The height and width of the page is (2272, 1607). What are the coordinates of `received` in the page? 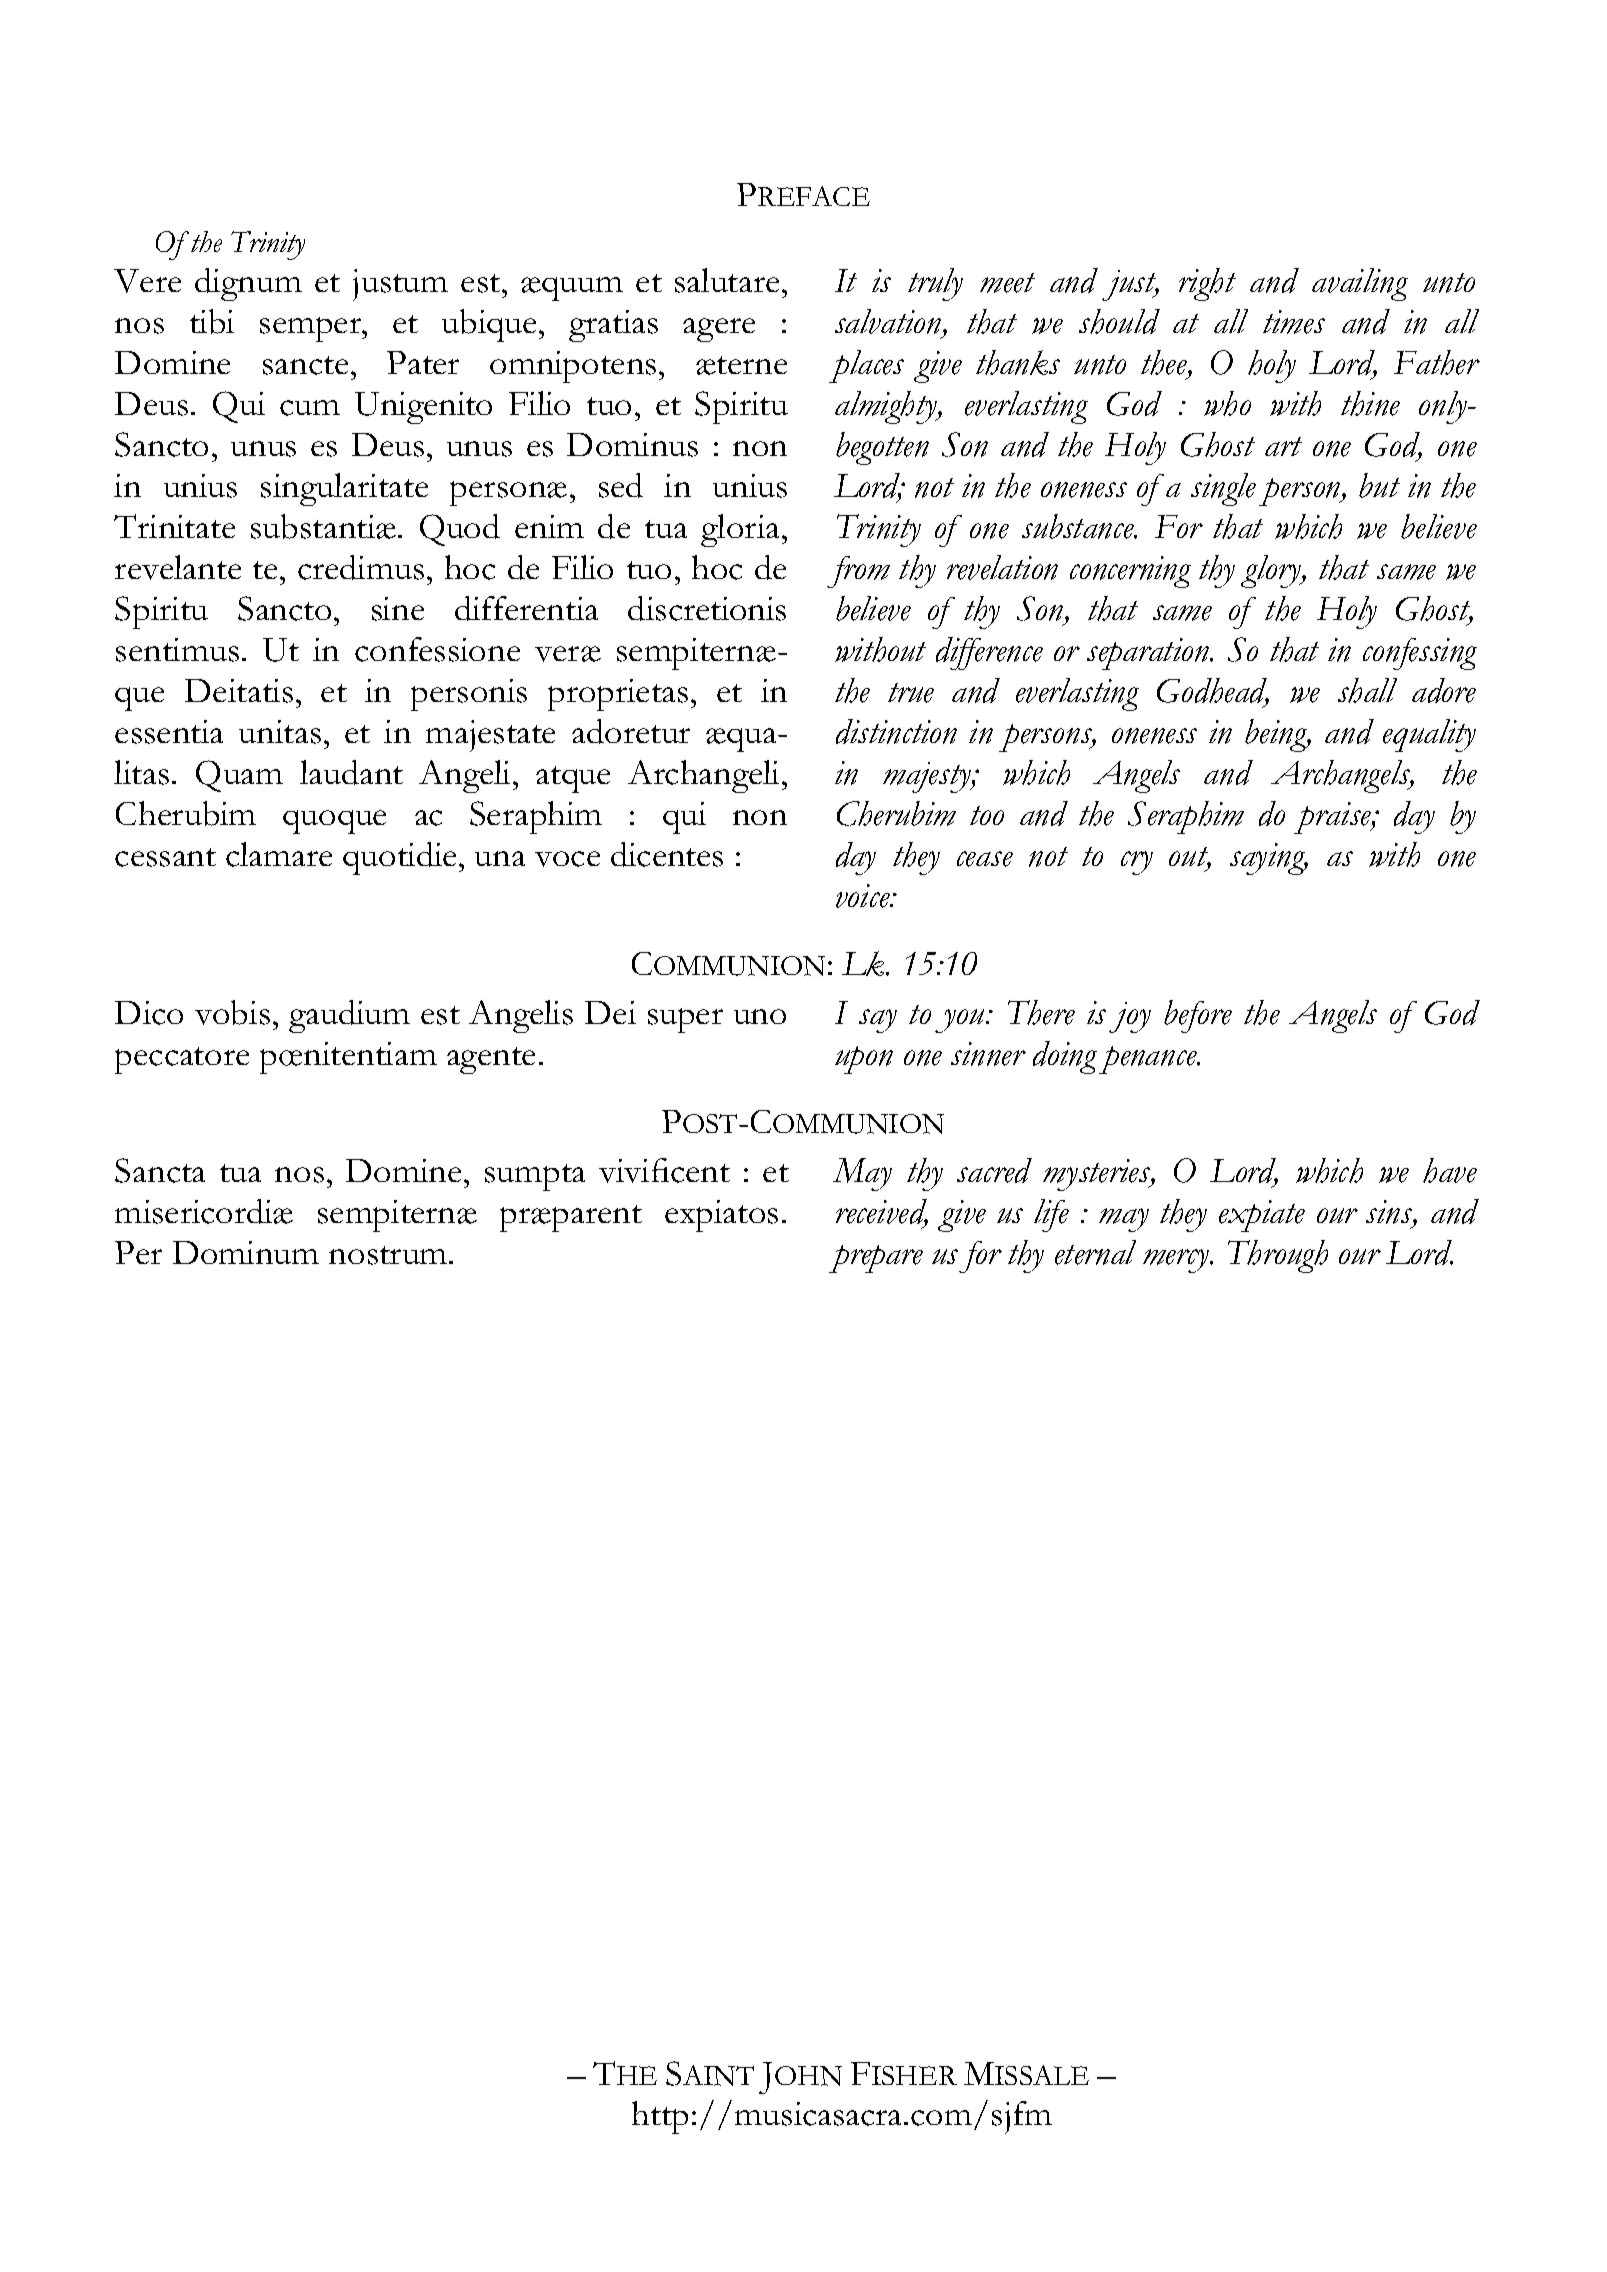 It's located at (882, 1213).
